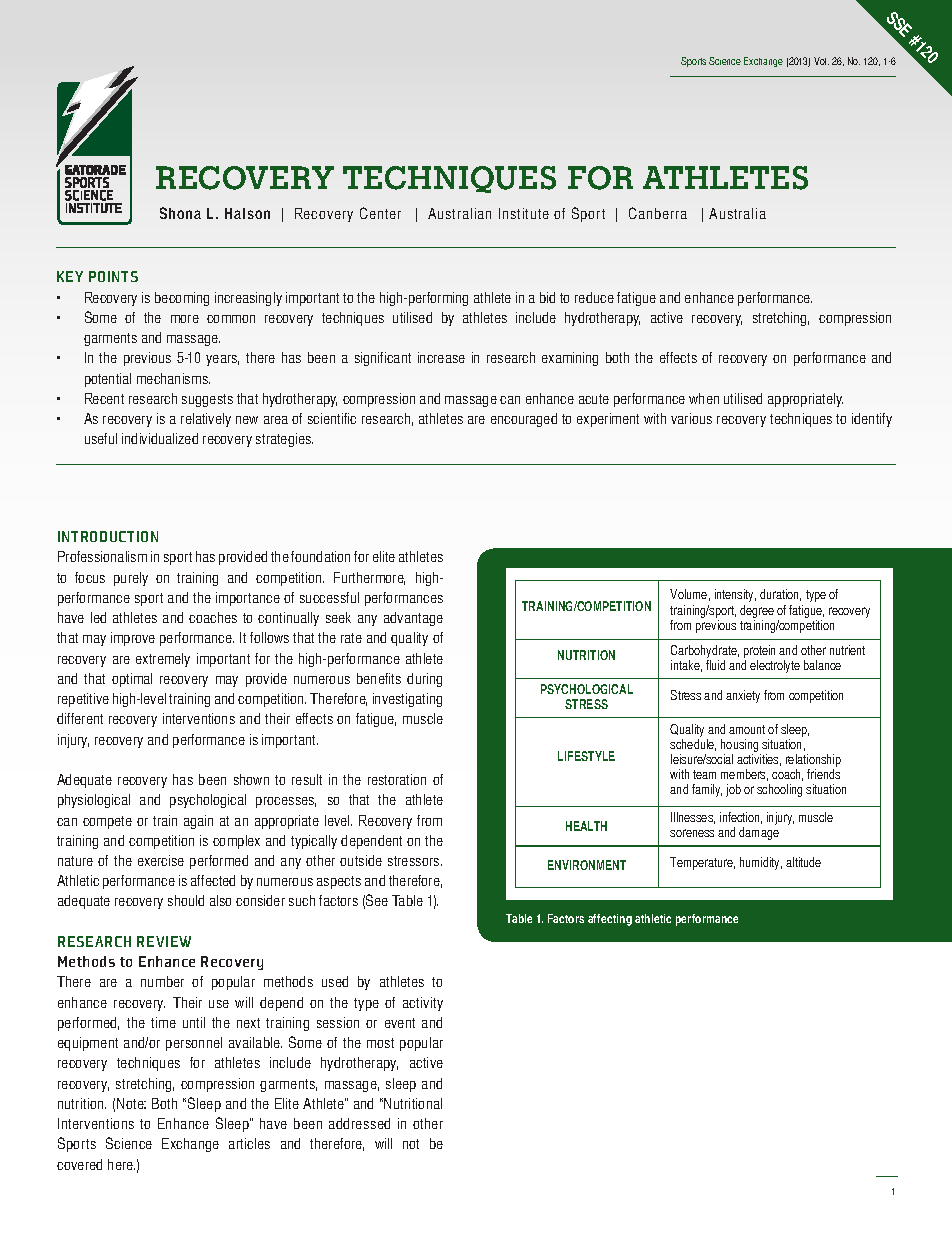  What do you see at coordinates (113, 276) in the screenshot?
I see `POINTS` at bounding box center [113, 276].
